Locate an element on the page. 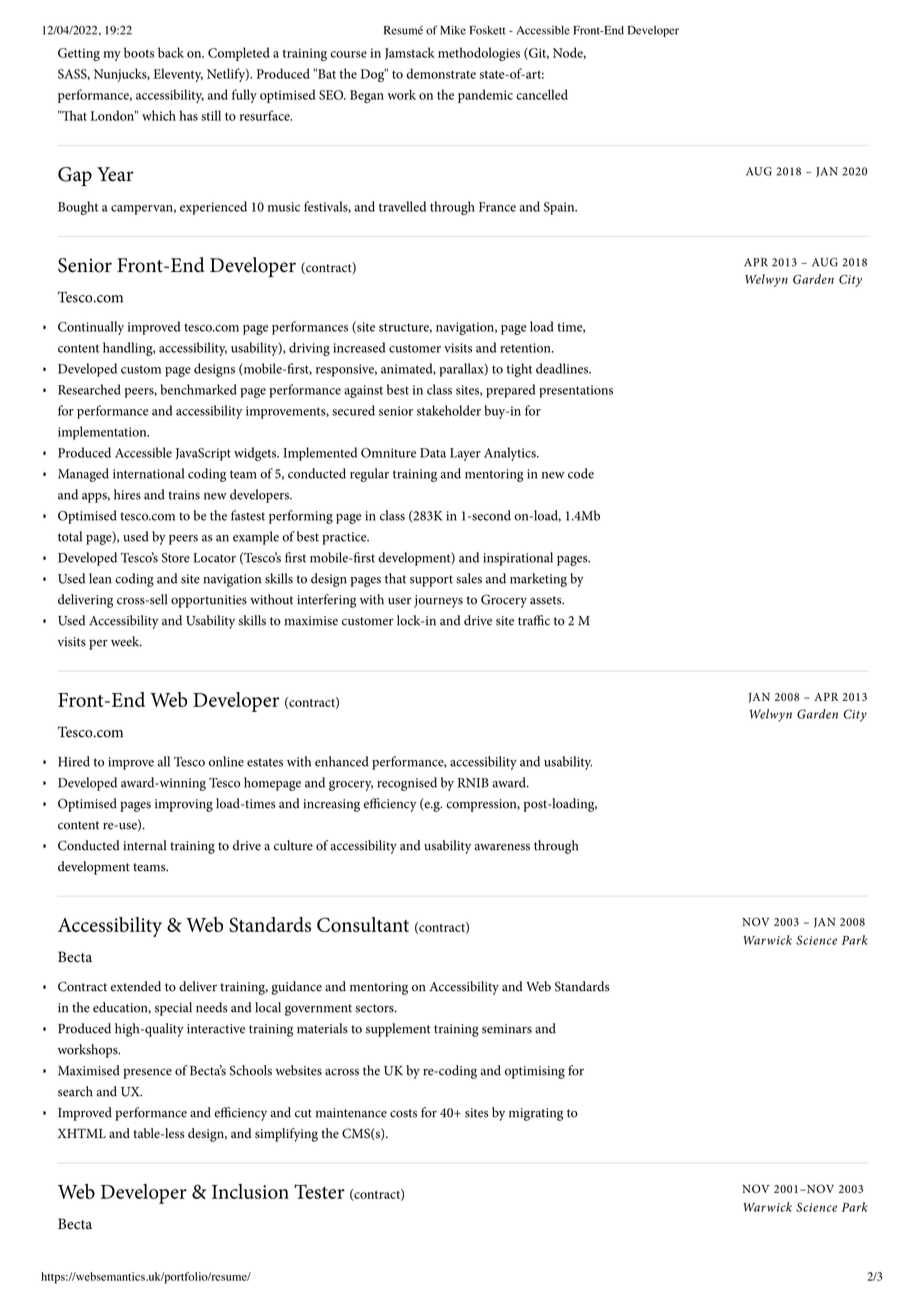 The width and height of the image is (924, 1307). XHTML is located at coordinates (82, 1133).
